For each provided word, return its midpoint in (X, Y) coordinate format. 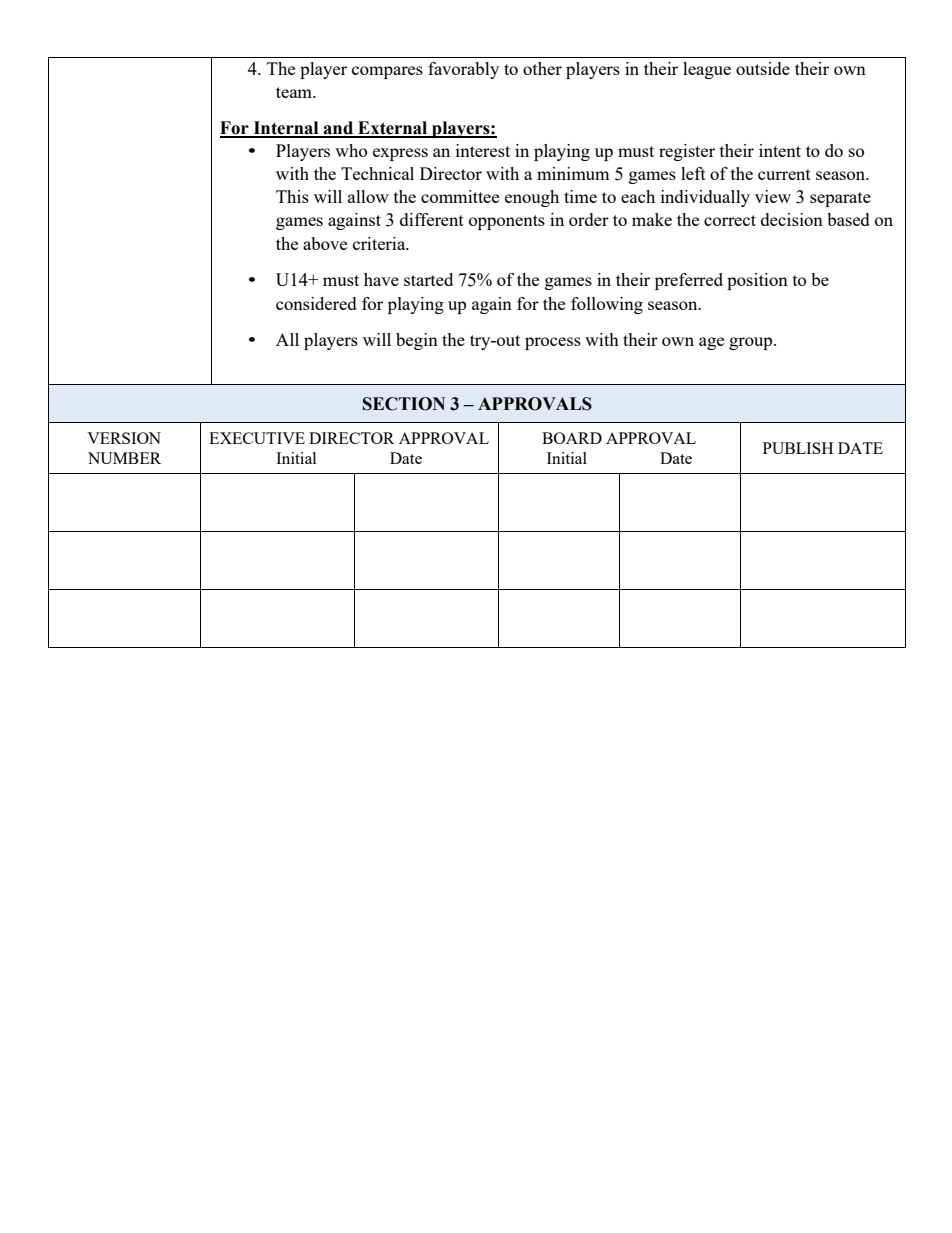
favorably (463, 70)
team (295, 92)
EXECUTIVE (257, 438)
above (325, 243)
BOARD (572, 438)
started (428, 279)
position (757, 281)
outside (763, 68)
